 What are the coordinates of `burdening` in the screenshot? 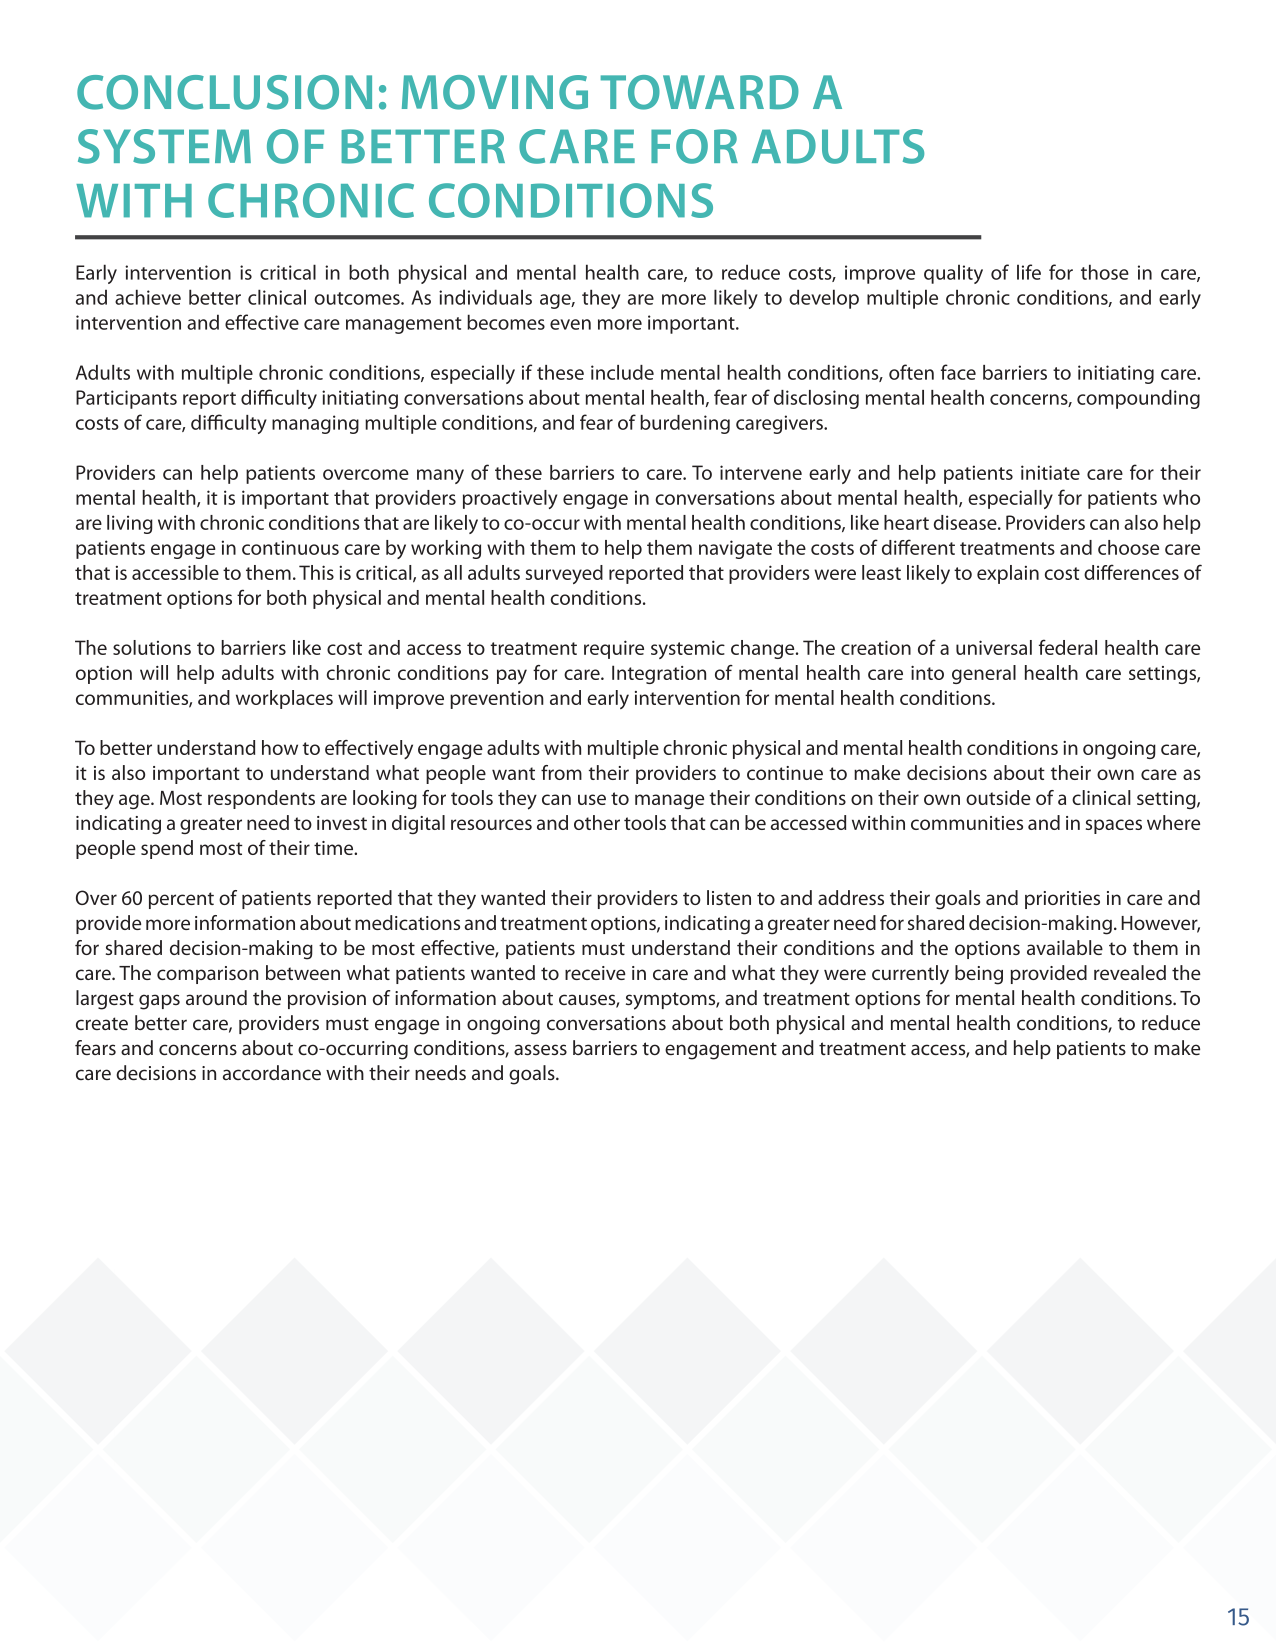 It's located at (685, 424).
